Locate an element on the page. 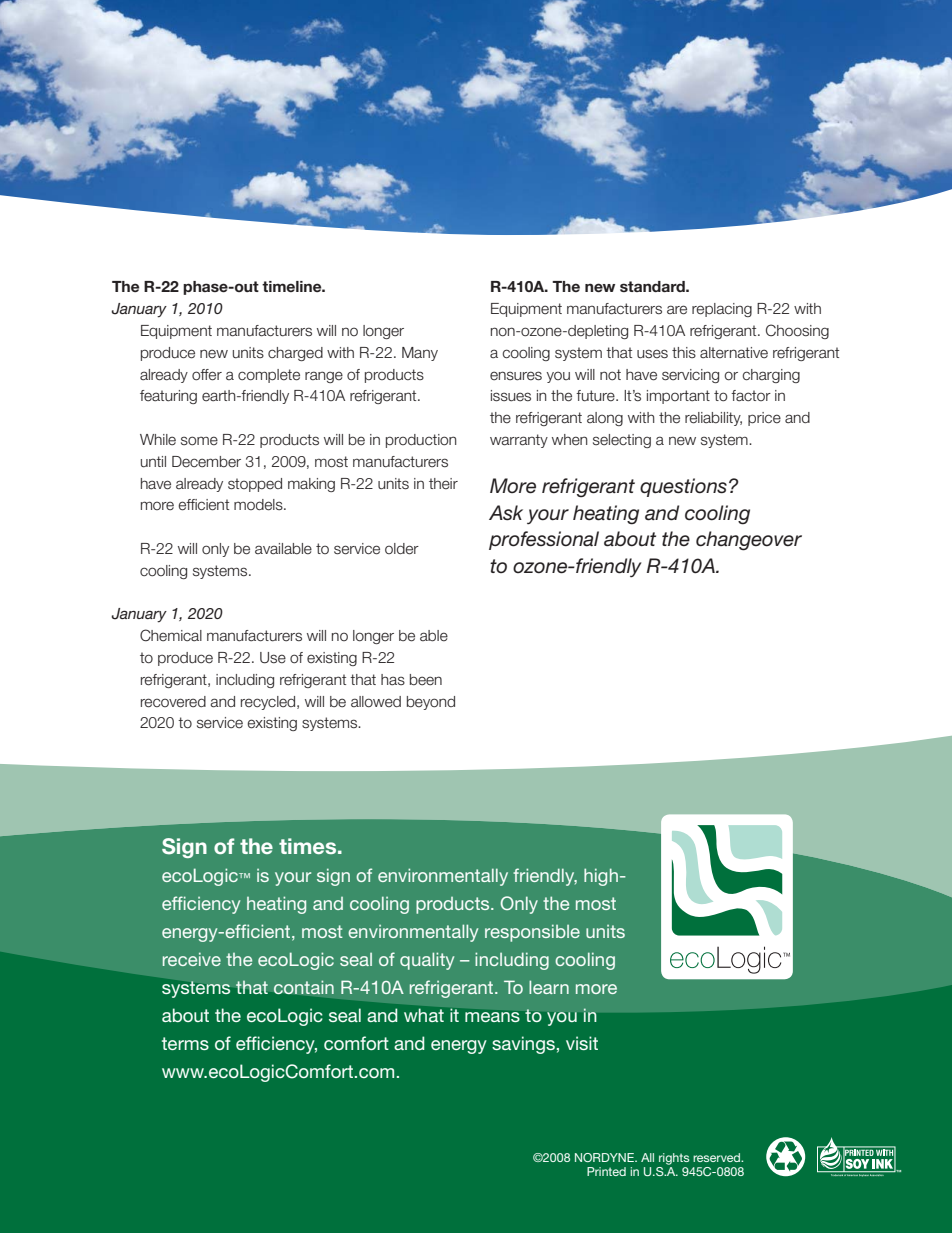 The image size is (952, 1233). terms is located at coordinates (185, 1043).
